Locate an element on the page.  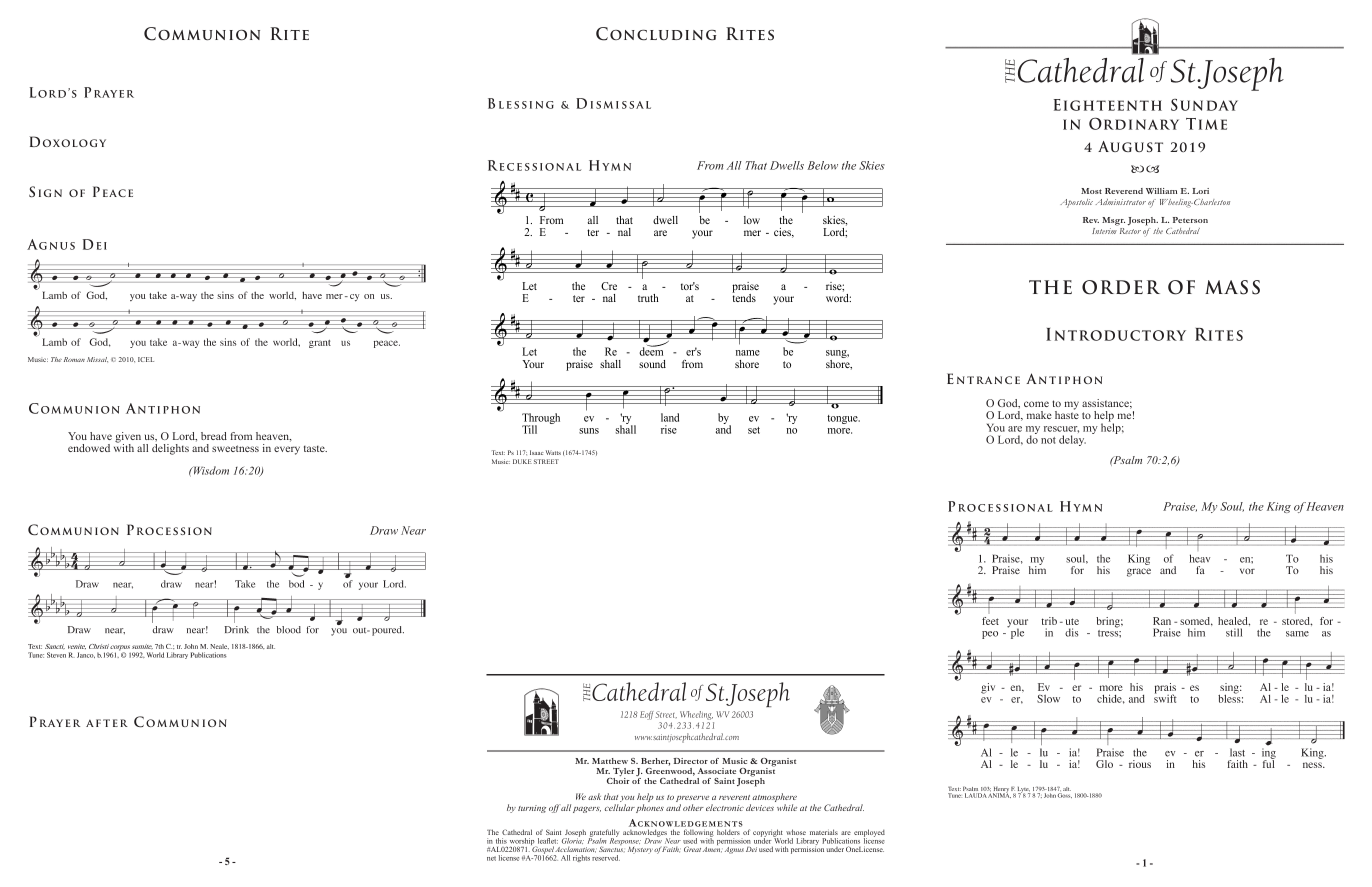
Interim is located at coordinates (1104, 231).
